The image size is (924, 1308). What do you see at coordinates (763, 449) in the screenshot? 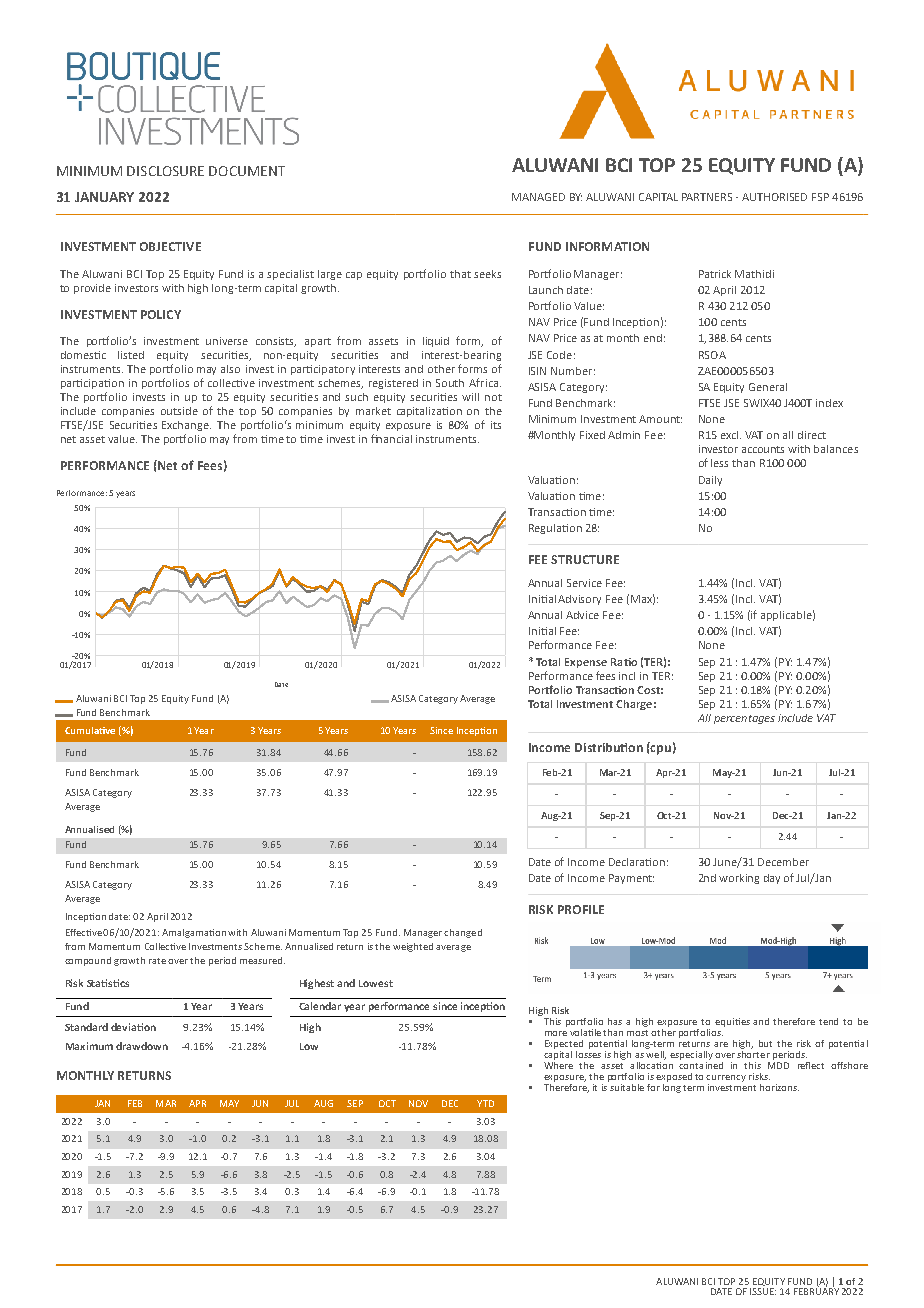
I see `accounts` at bounding box center [763, 449].
